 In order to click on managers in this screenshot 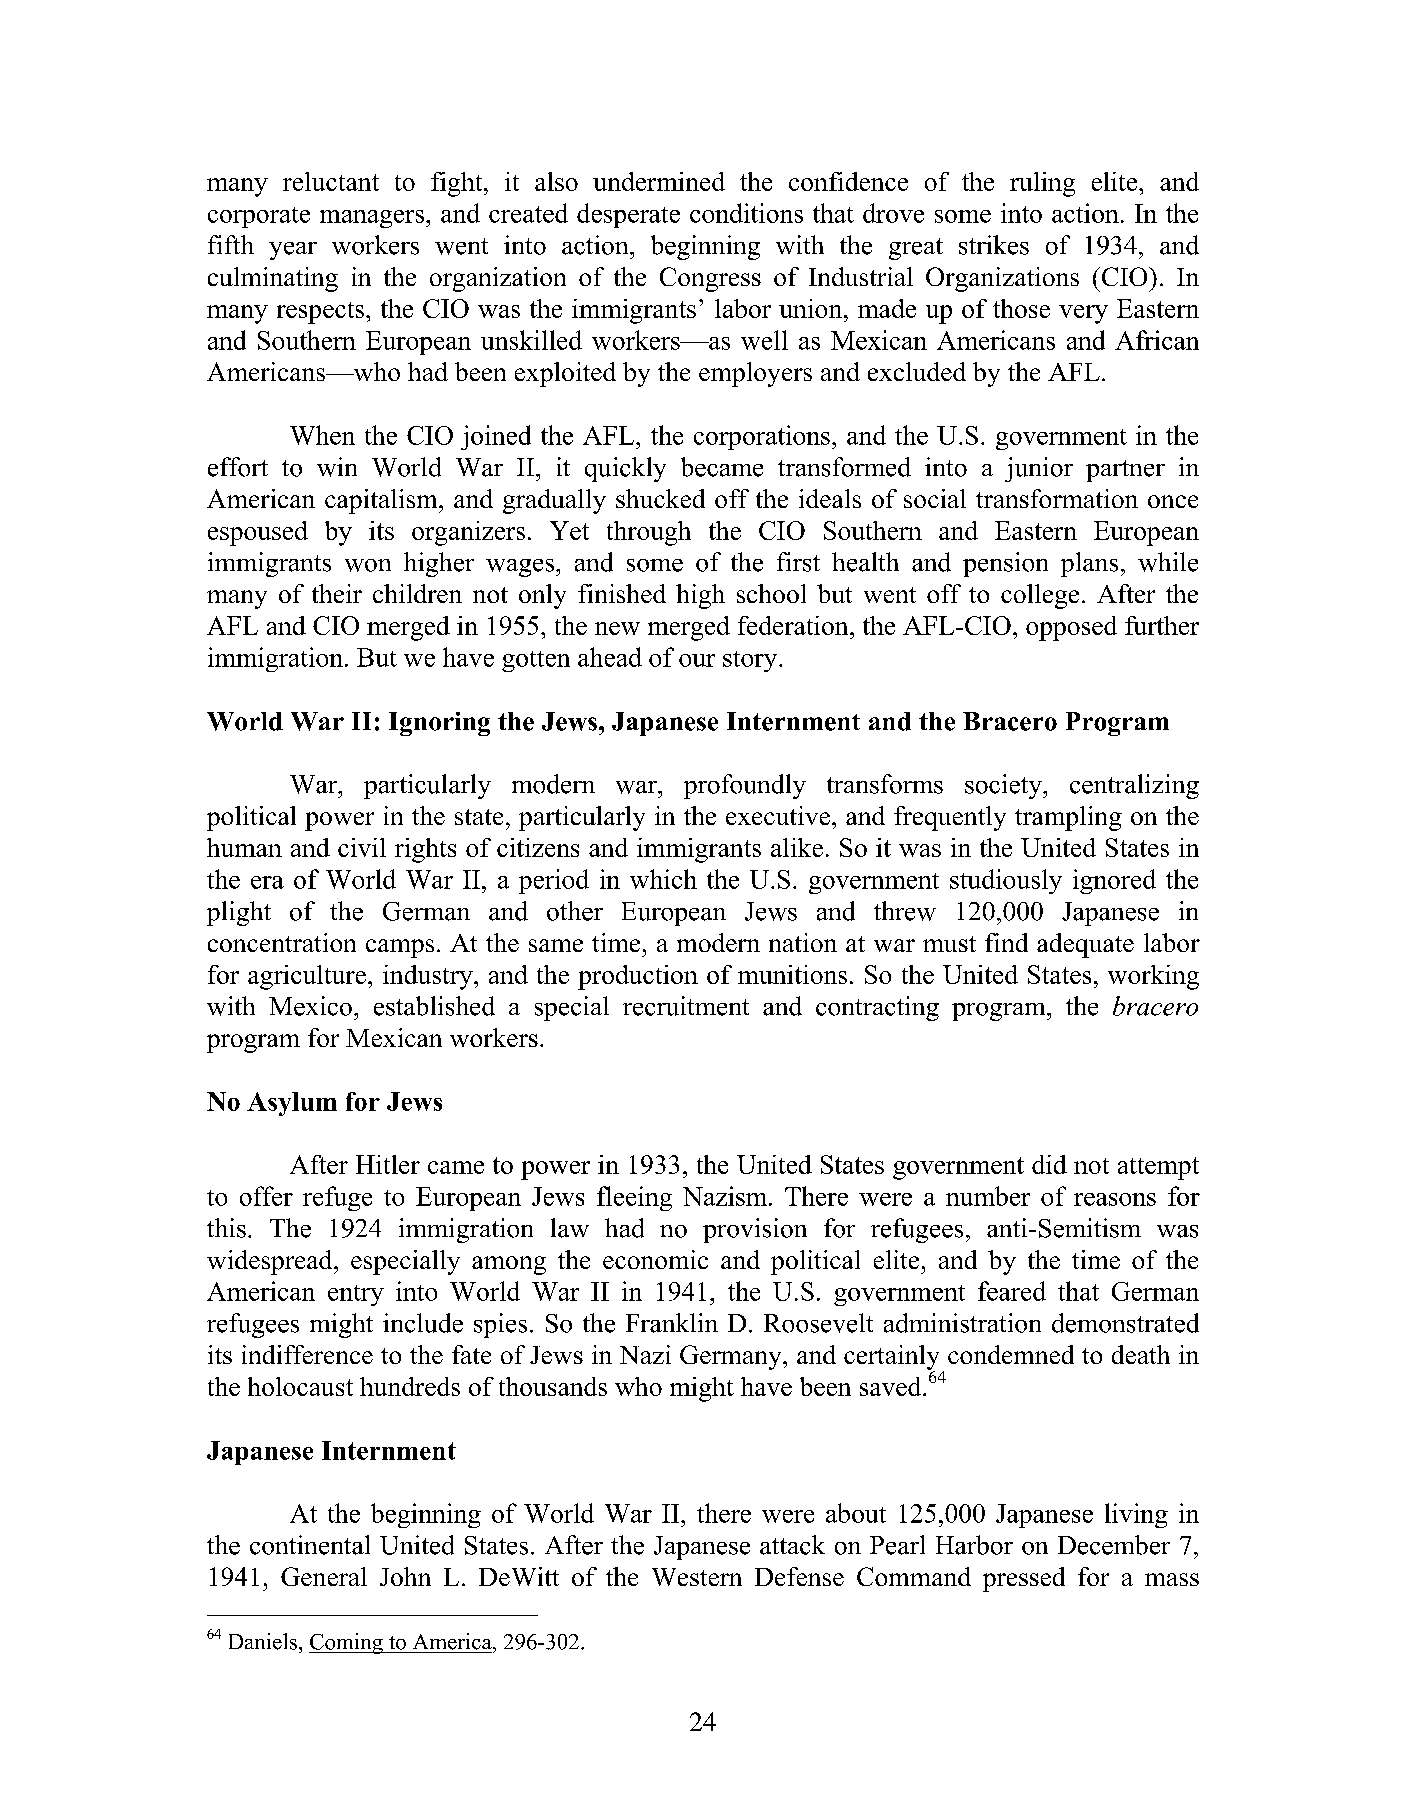, I will do `click(373, 219)`.
